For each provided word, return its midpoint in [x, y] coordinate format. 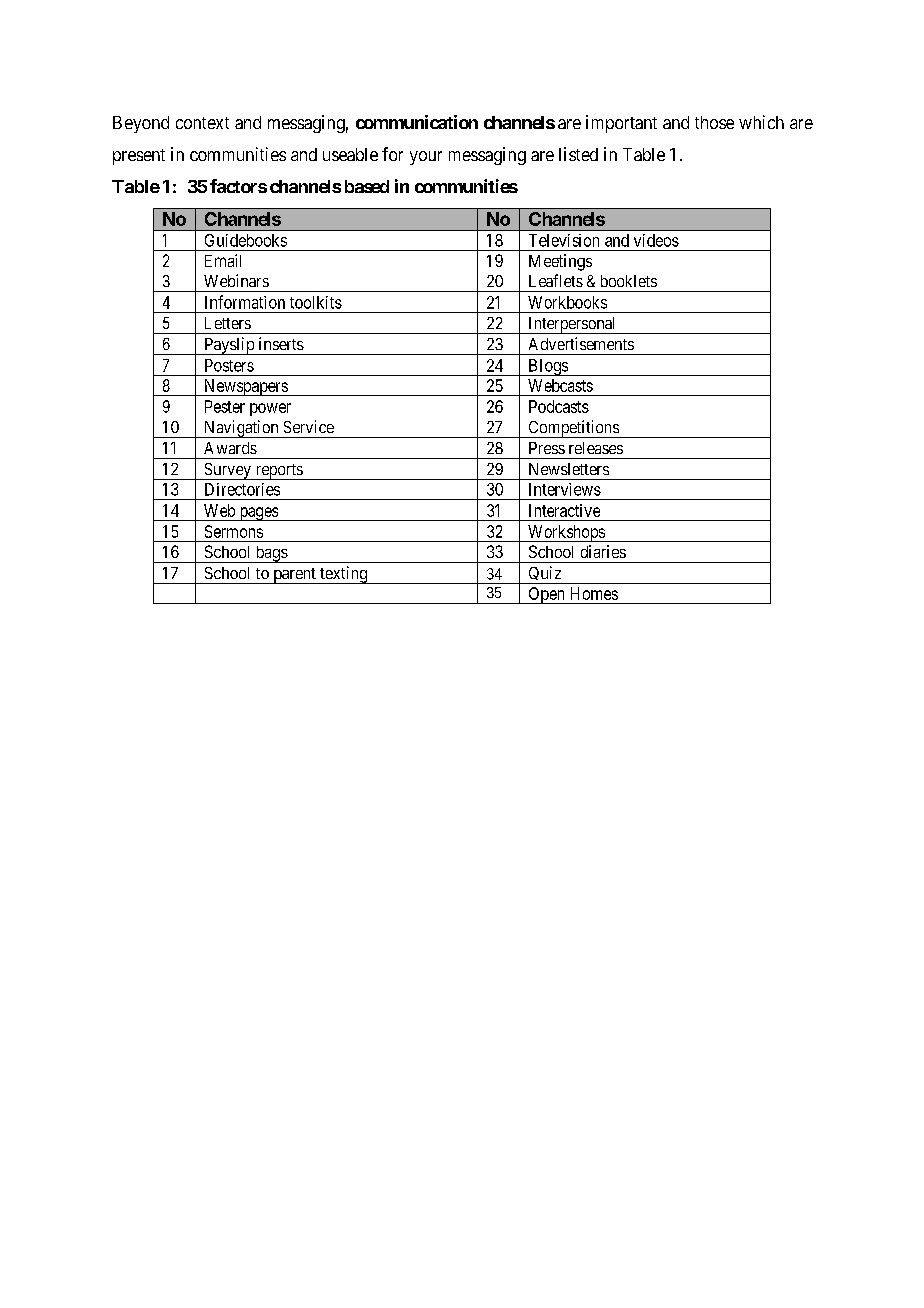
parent [294, 576]
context [202, 123]
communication [417, 122]
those [714, 122]
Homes [594, 593]
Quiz [544, 575]
